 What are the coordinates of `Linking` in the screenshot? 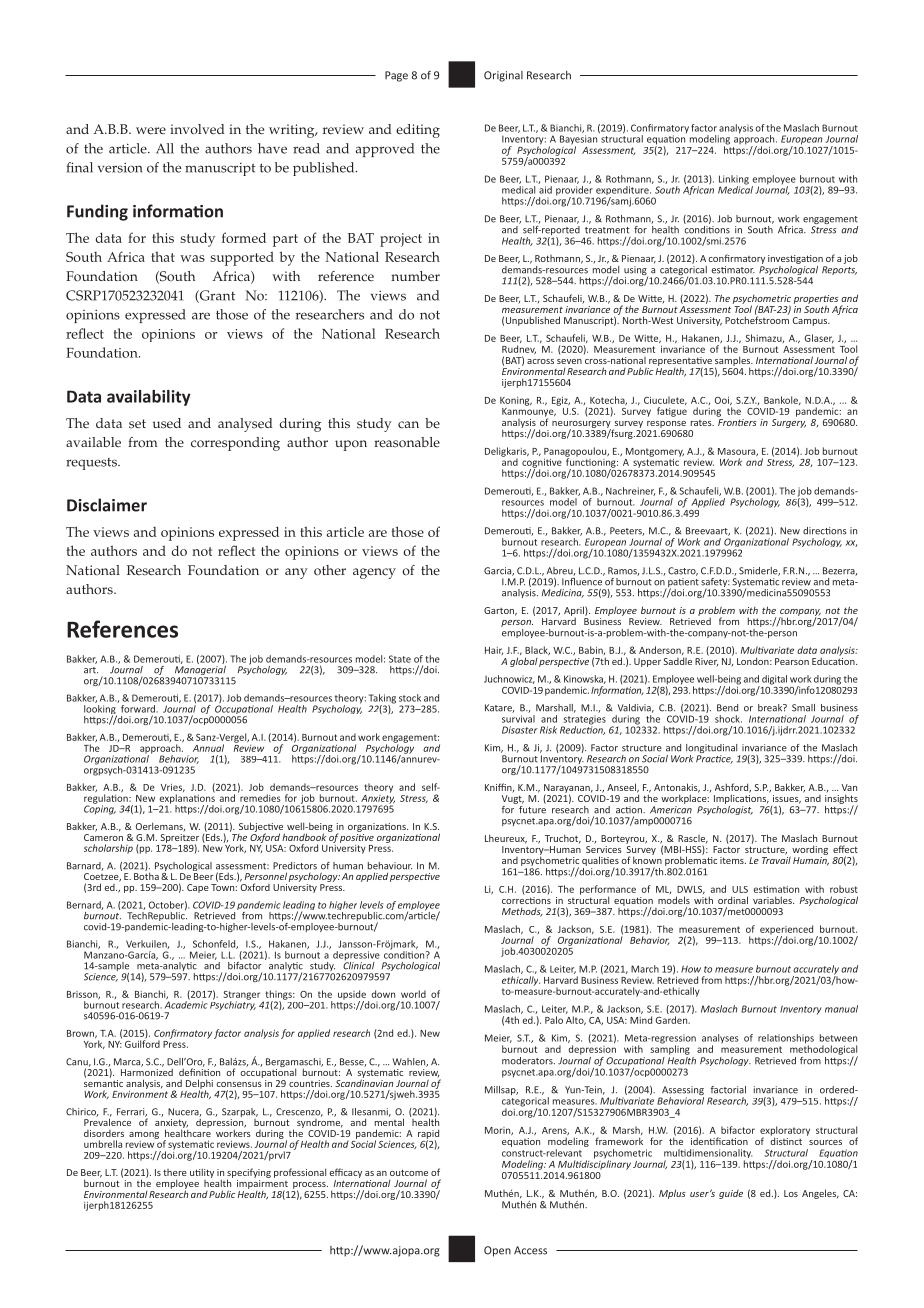 It's located at (734, 181).
